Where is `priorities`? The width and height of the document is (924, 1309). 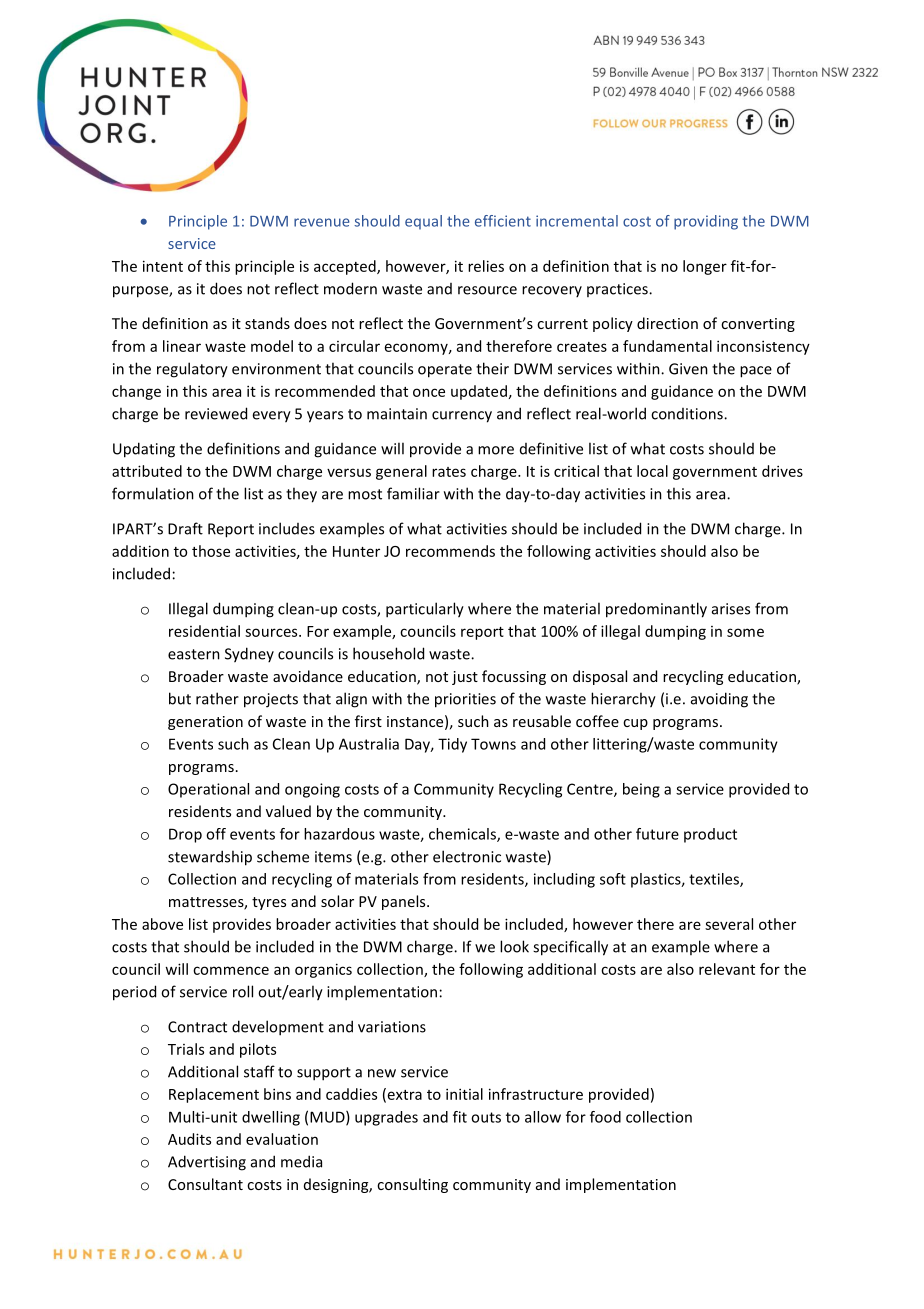
priorities is located at coordinates (465, 700).
